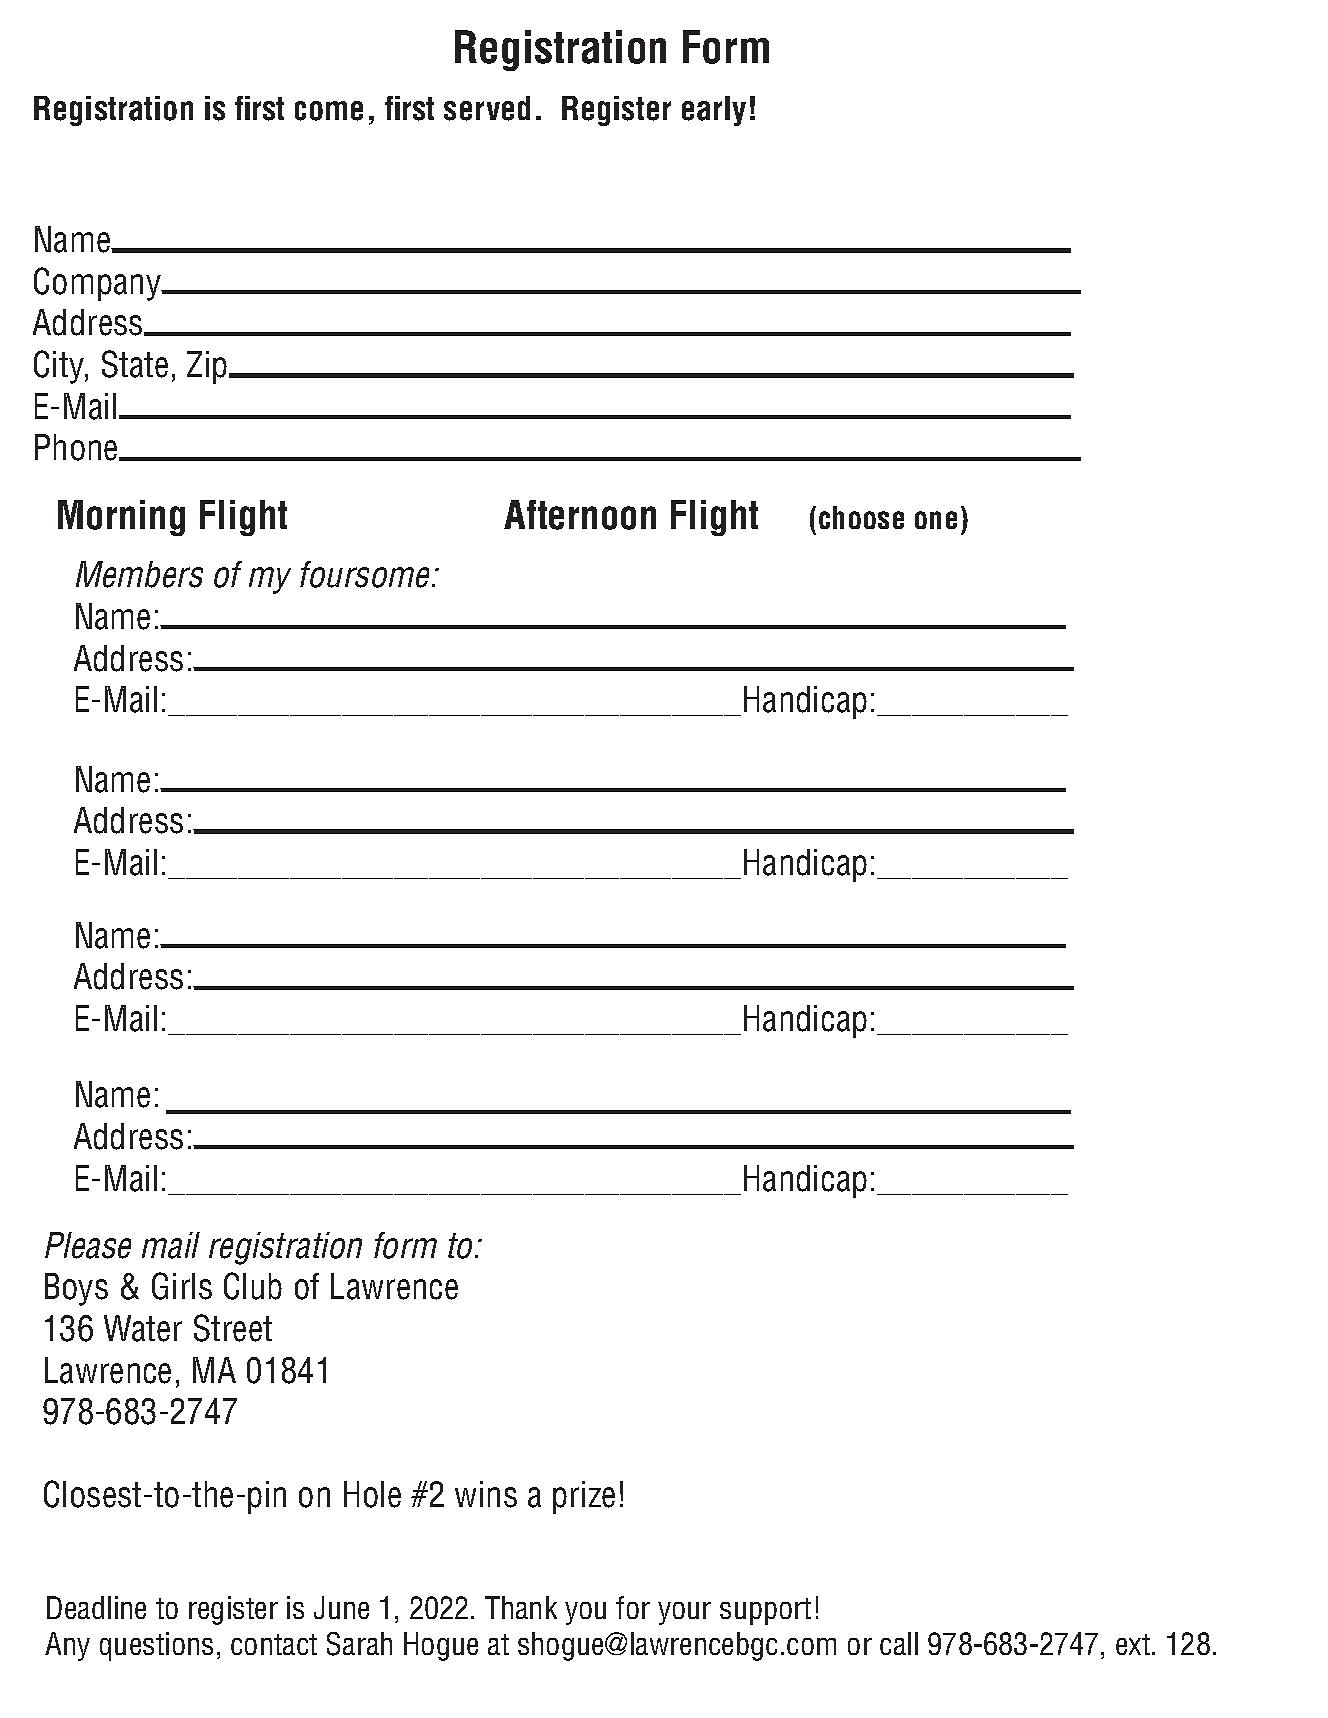 This document has height=1718, width=1328. What do you see at coordinates (521, 1607) in the document?
I see `Thank` at bounding box center [521, 1607].
